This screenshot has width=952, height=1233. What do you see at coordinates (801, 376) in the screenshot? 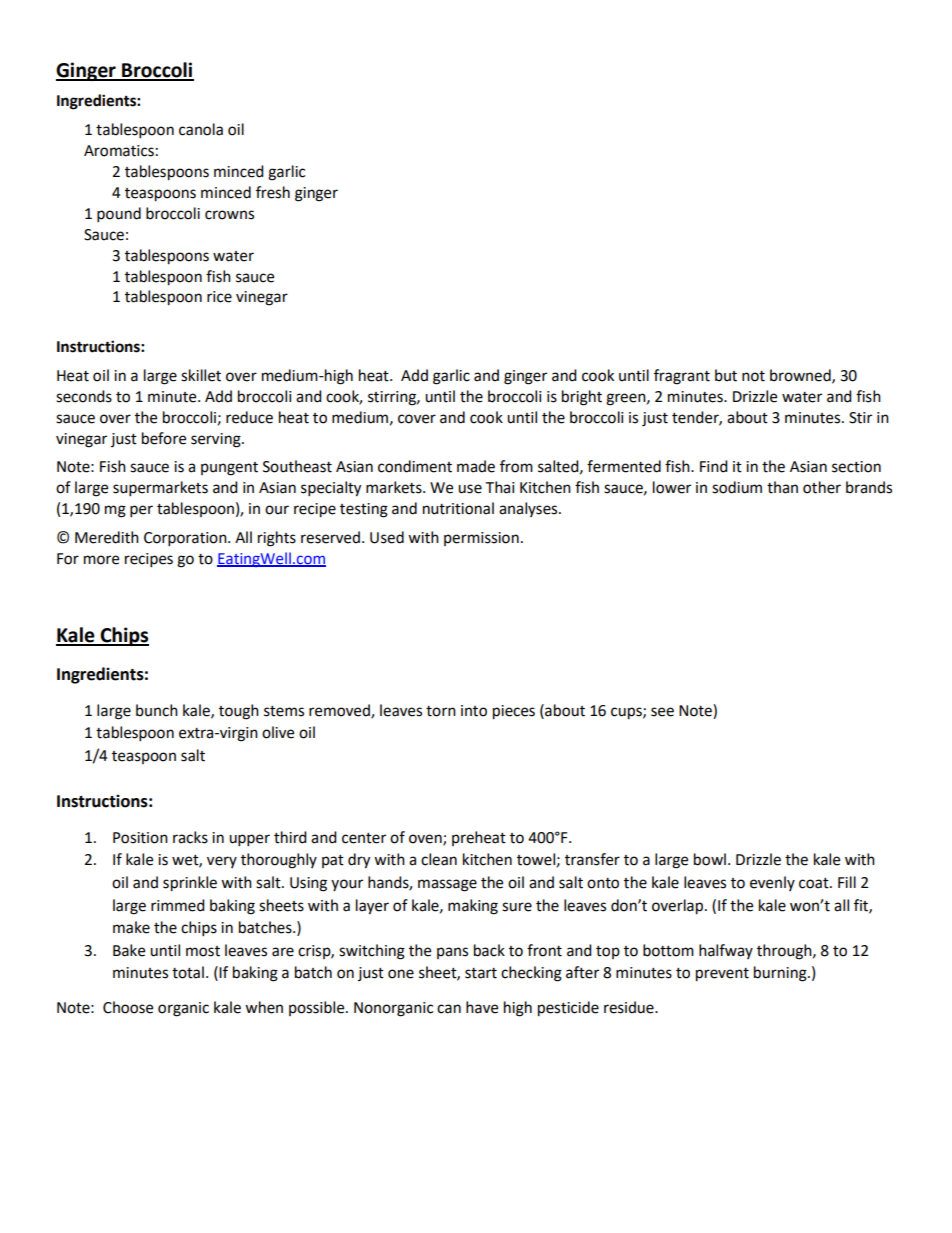
I see `browned` at bounding box center [801, 376].
